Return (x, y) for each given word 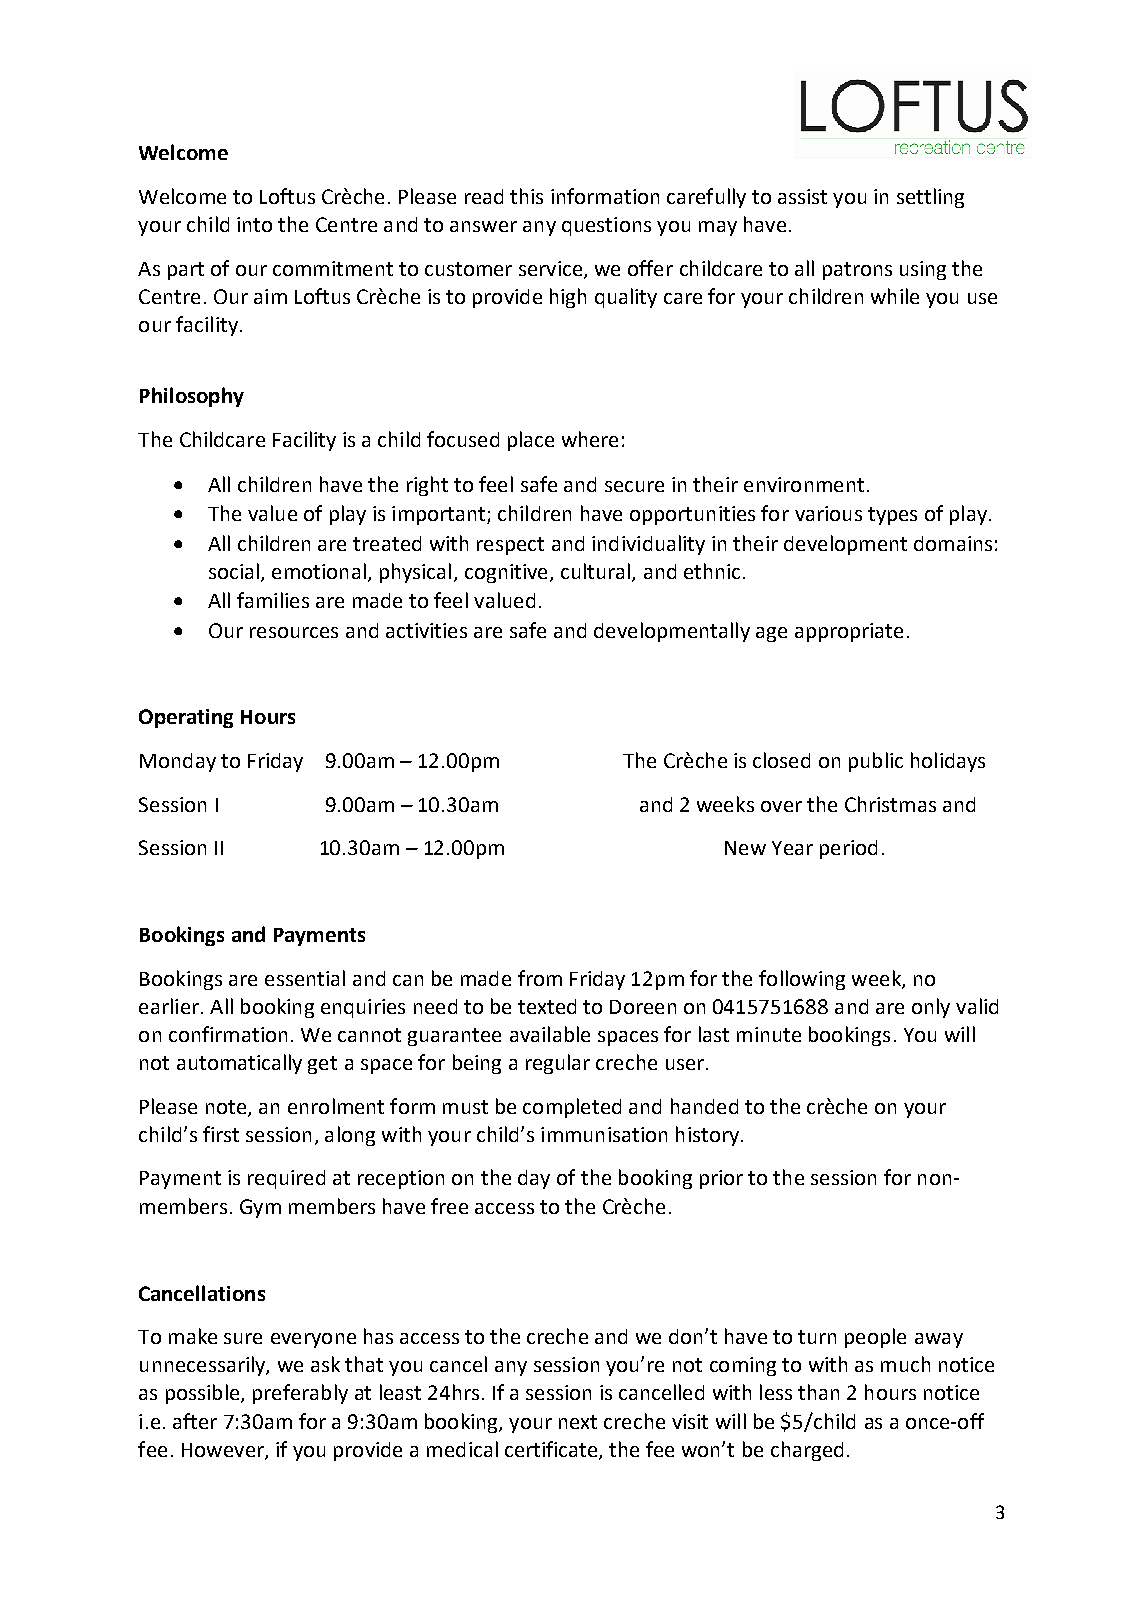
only (931, 1008)
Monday (178, 762)
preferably (300, 1394)
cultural (595, 571)
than (818, 1392)
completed (572, 1108)
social (234, 571)
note (227, 1108)
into (254, 224)
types (892, 516)
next (578, 1422)
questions (606, 226)
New (745, 848)
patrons (857, 271)
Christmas (890, 804)
